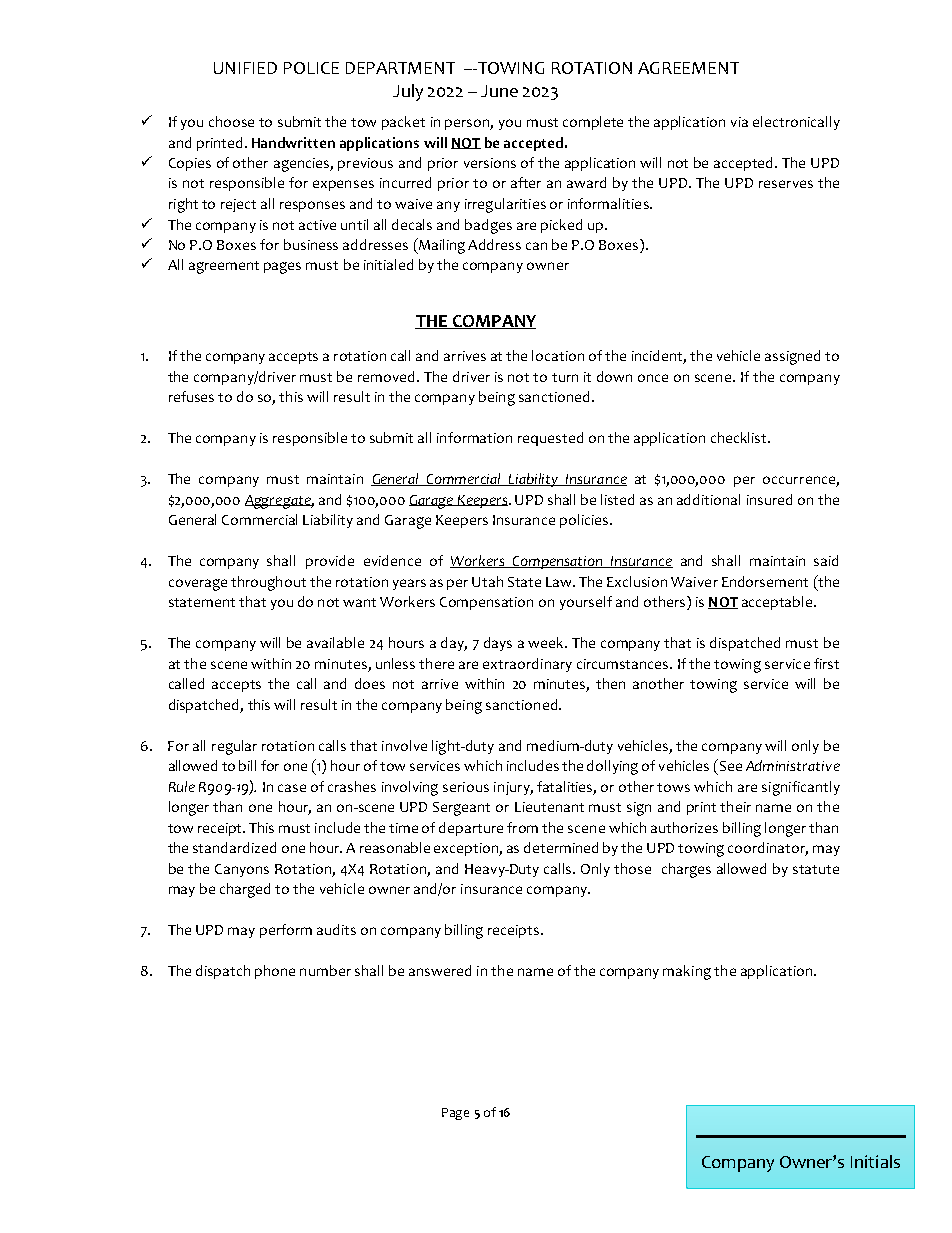 The height and width of the screenshot is (1233, 952). I want to click on determined, so click(561, 847).
